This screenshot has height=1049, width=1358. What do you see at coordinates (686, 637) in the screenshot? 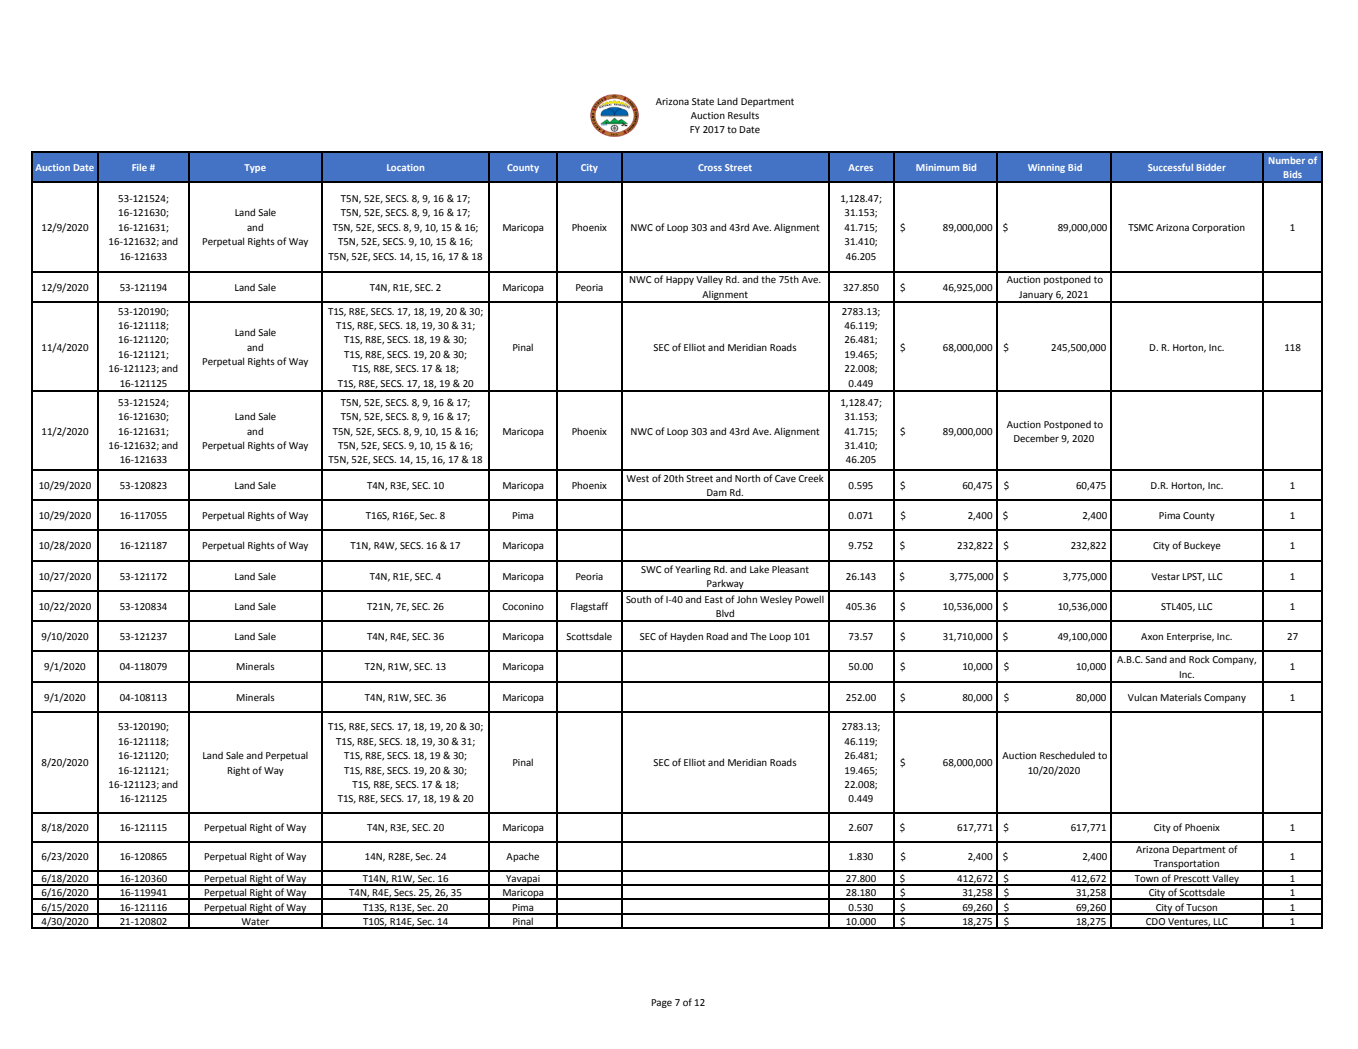
I see `Hayden` at bounding box center [686, 637].
